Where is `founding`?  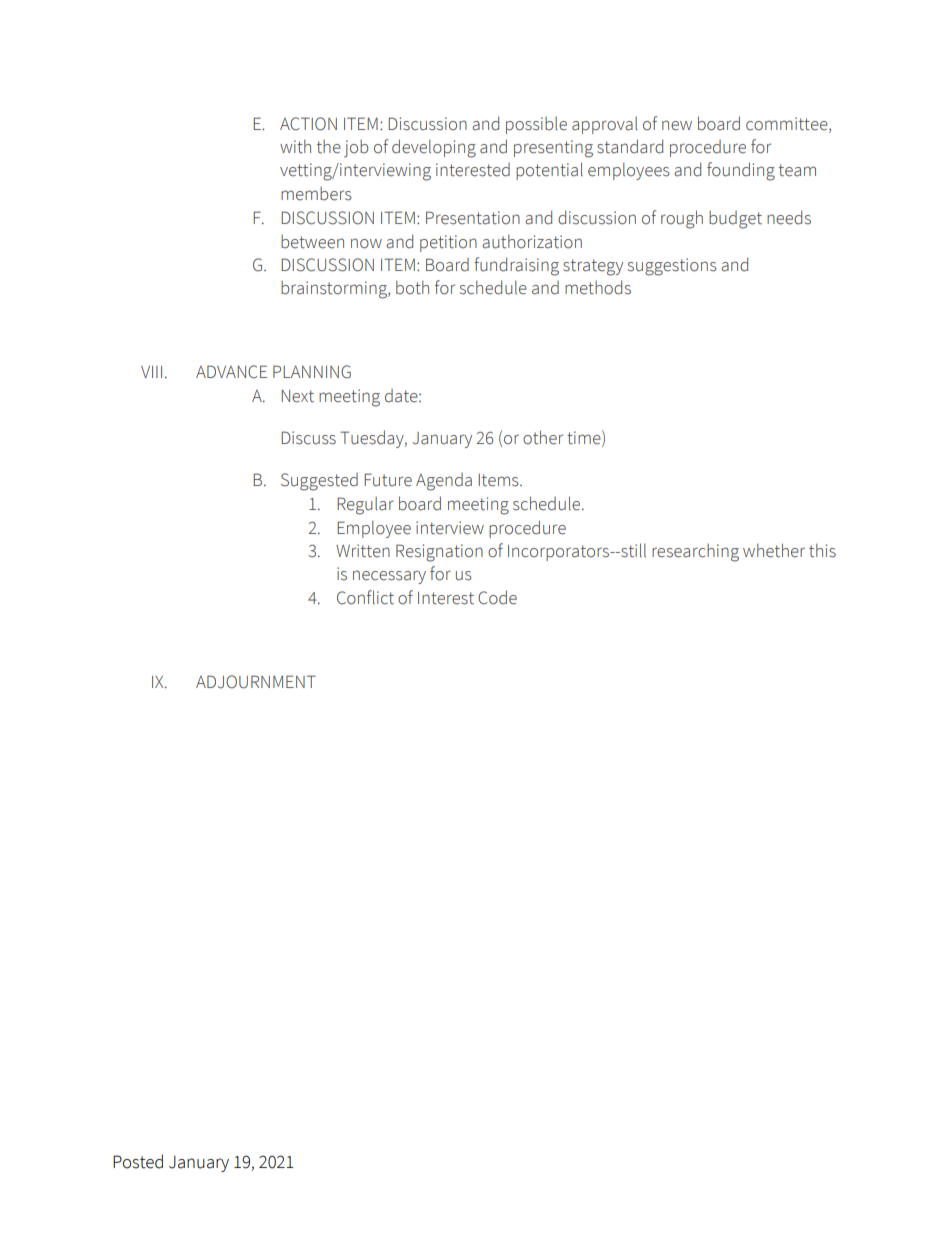 founding is located at coordinates (741, 171).
